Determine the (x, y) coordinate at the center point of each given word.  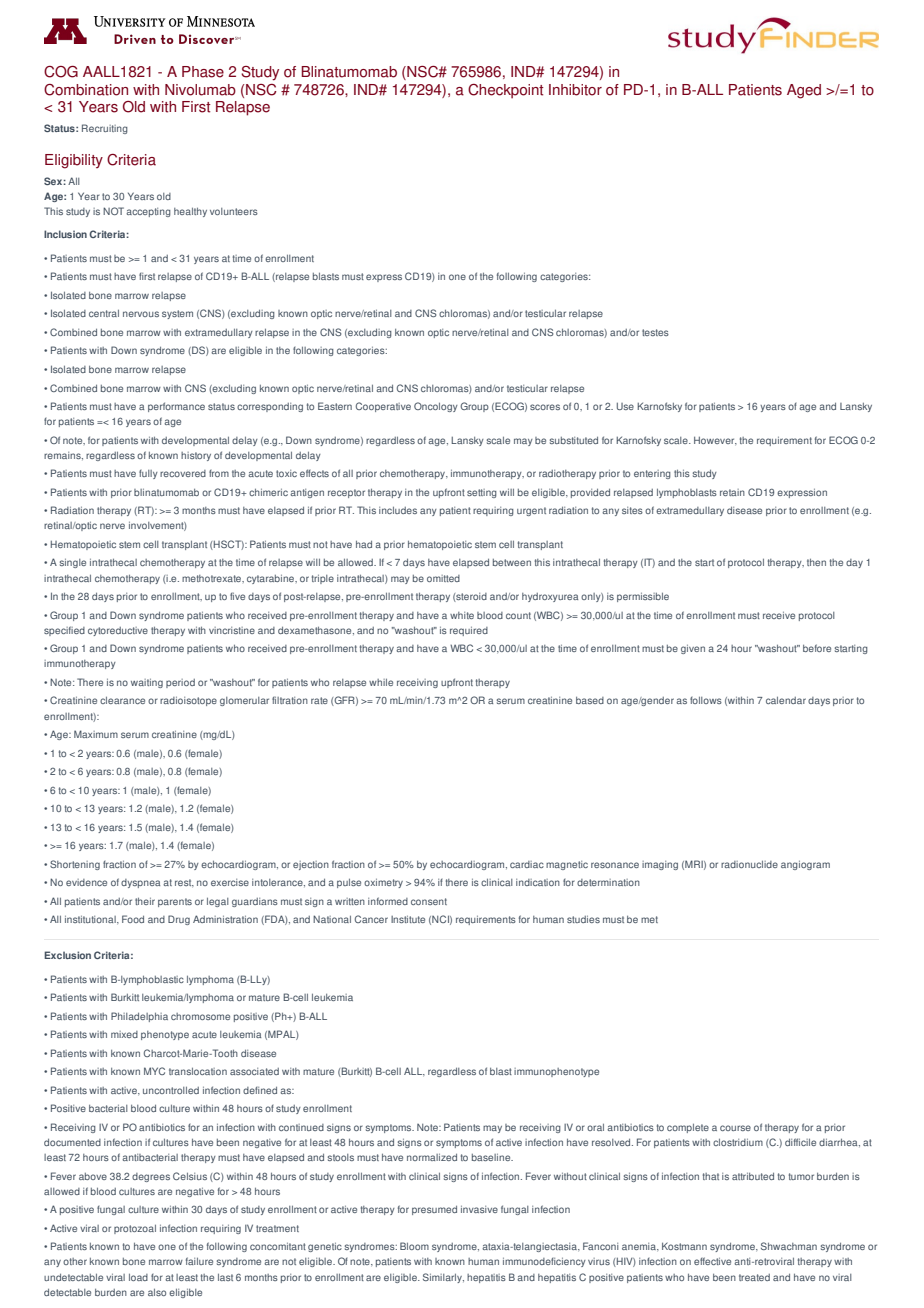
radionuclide (749, 864)
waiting (147, 683)
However (715, 440)
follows (706, 700)
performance (176, 407)
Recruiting (105, 129)
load (138, 1277)
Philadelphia (139, 1017)
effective (712, 1261)
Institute (408, 919)
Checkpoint (506, 91)
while (381, 682)
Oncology (436, 407)
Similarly (443, 1278)
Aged (804, 91)
